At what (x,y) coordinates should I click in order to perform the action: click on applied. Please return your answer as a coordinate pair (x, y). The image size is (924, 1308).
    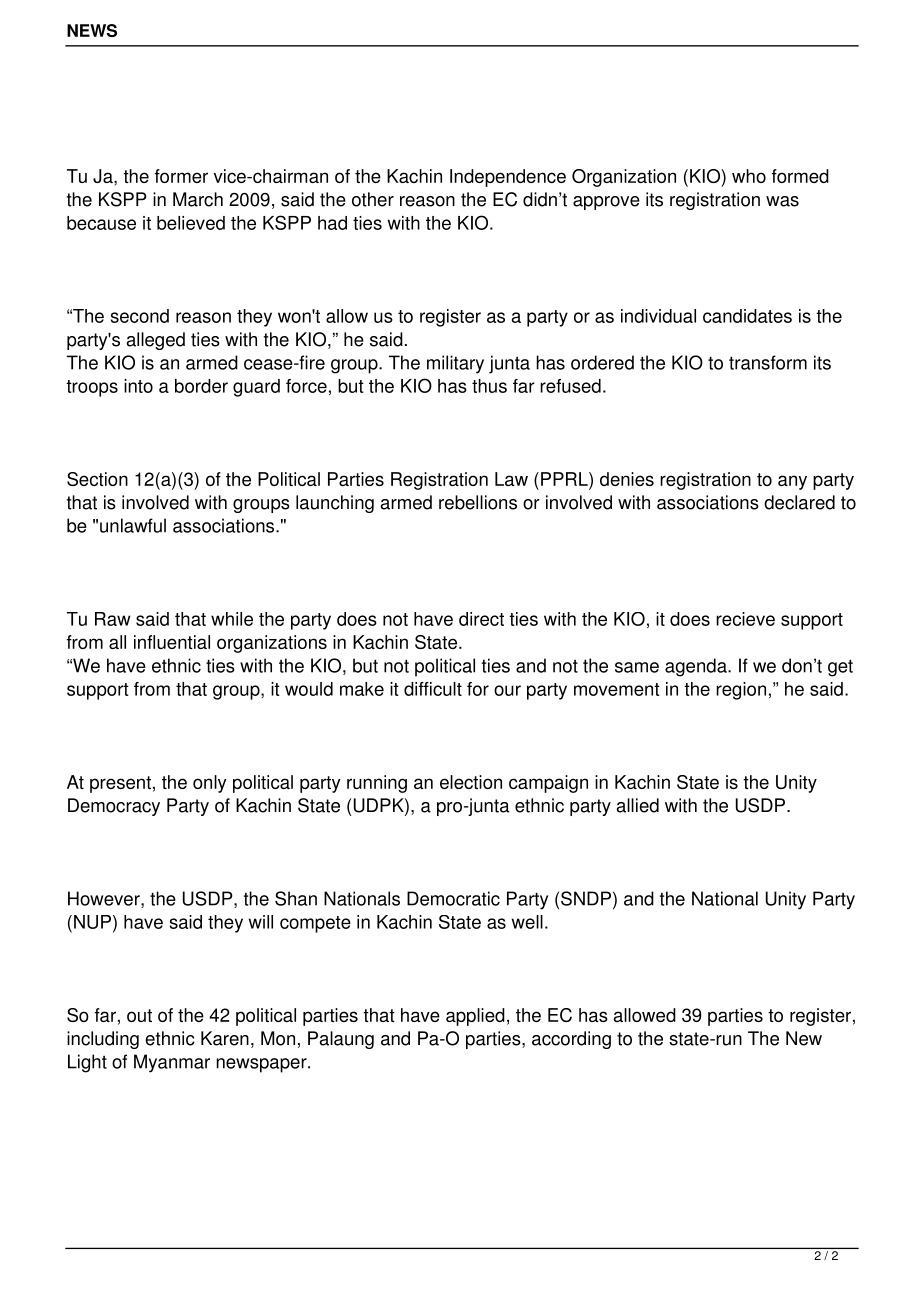
    Looking at the image, I should click on (475, 1017).
